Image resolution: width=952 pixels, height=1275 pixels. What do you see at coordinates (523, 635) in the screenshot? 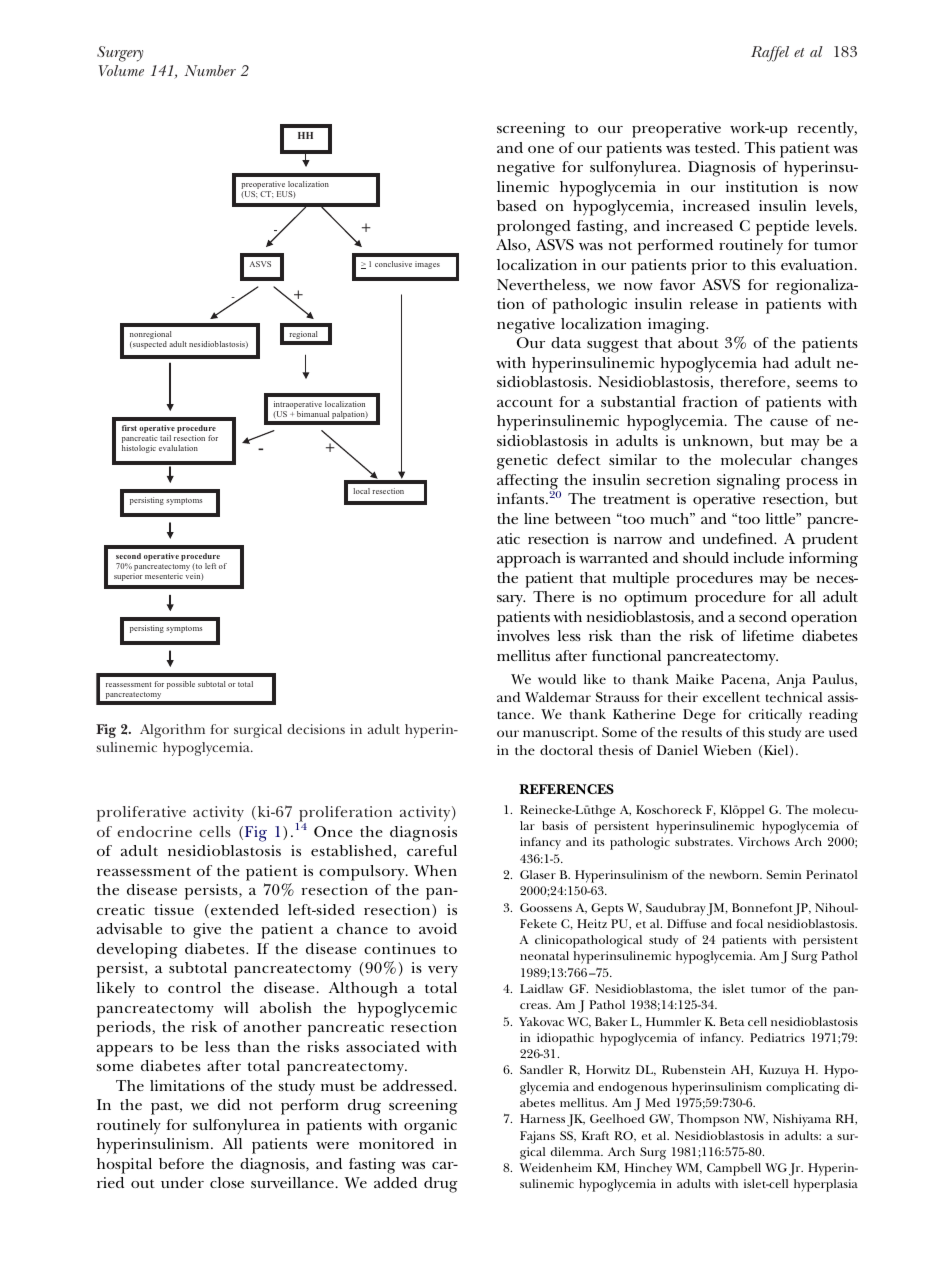
I see `involves` at bounding box center [523, 635].
